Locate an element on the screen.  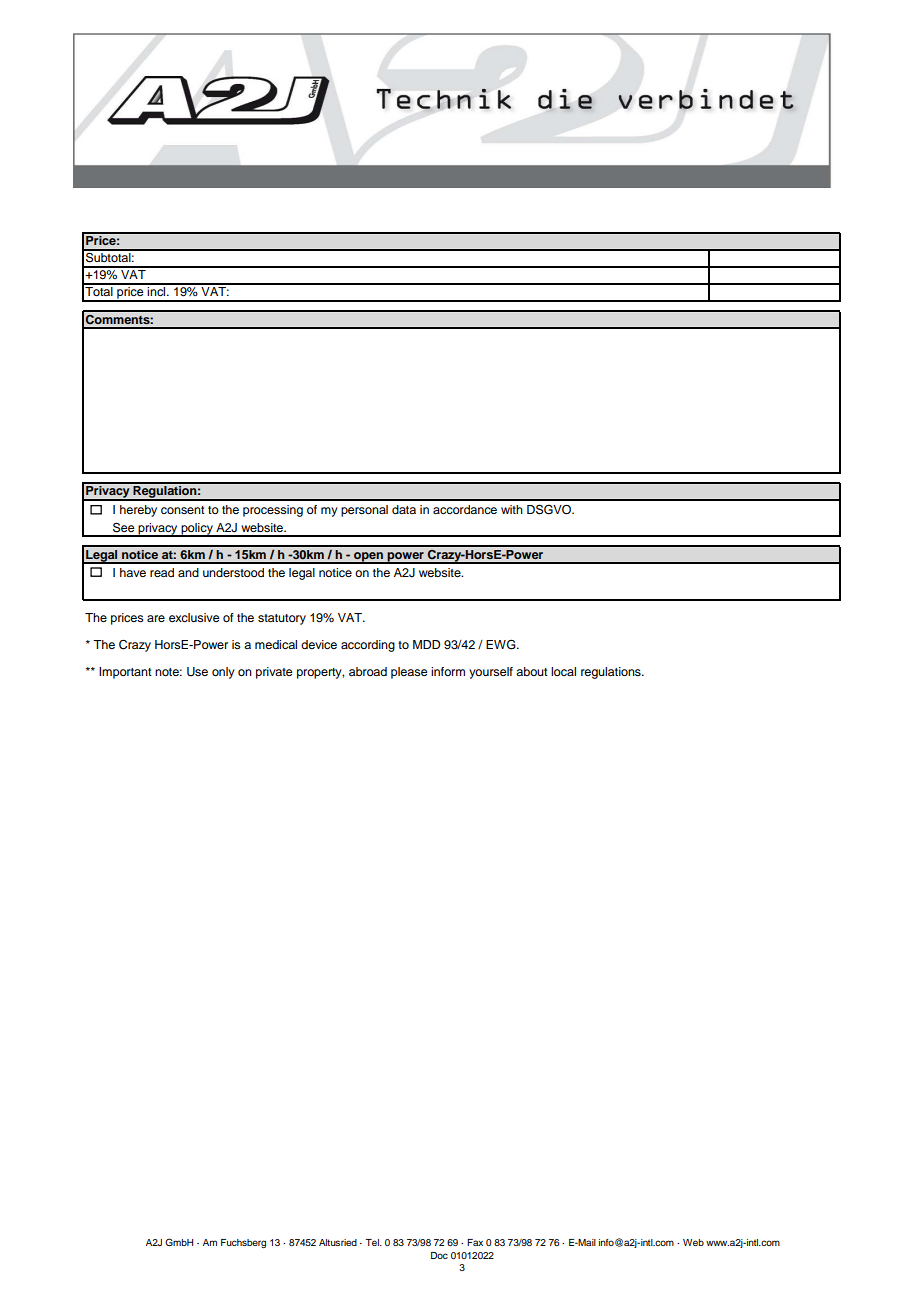
Fax is located at coordinates (475, 1242).
